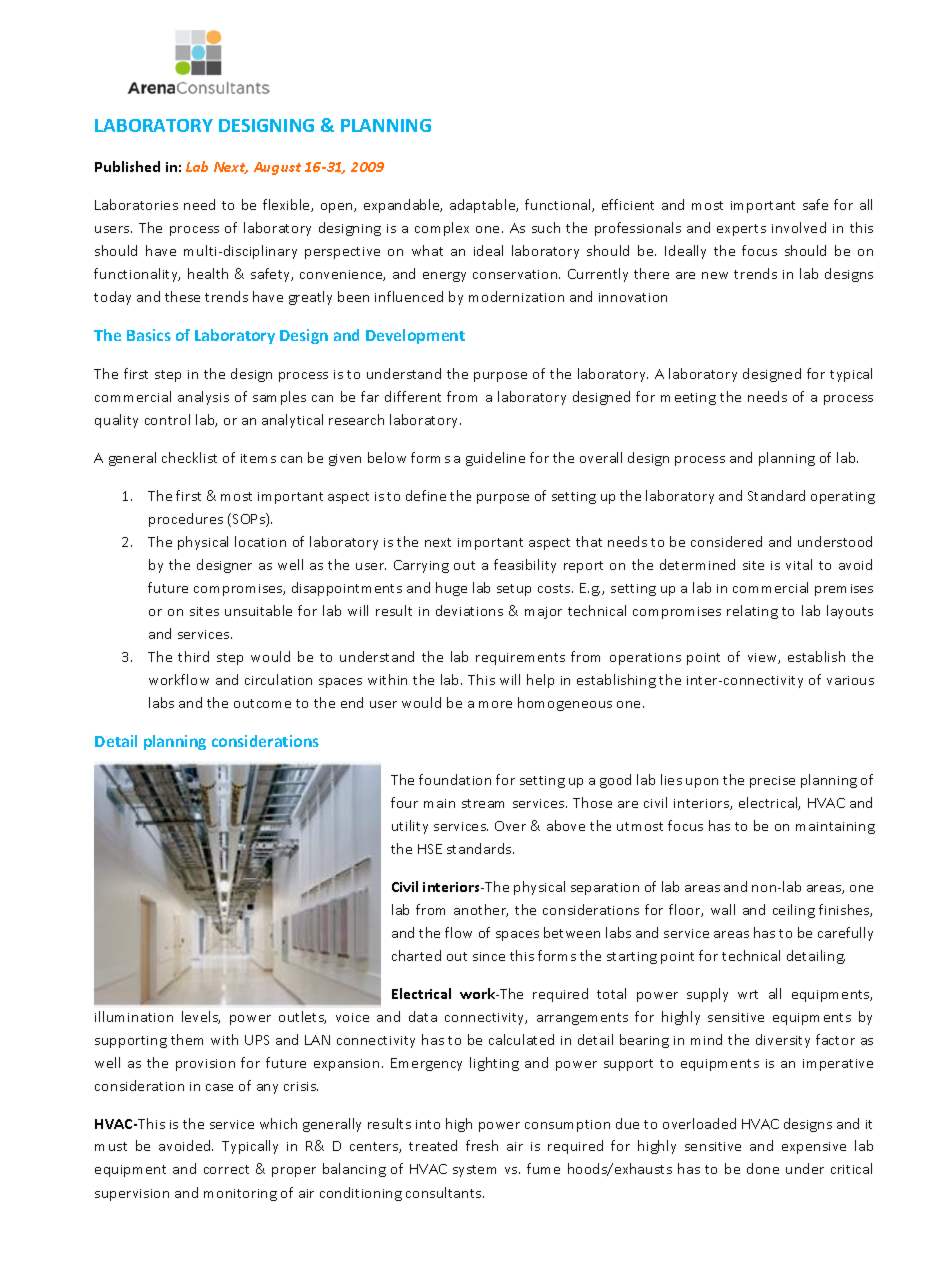  What do you see at coordinates (481, 910) in the screenshot?
I see `another` at bounding box center [481, 910].
